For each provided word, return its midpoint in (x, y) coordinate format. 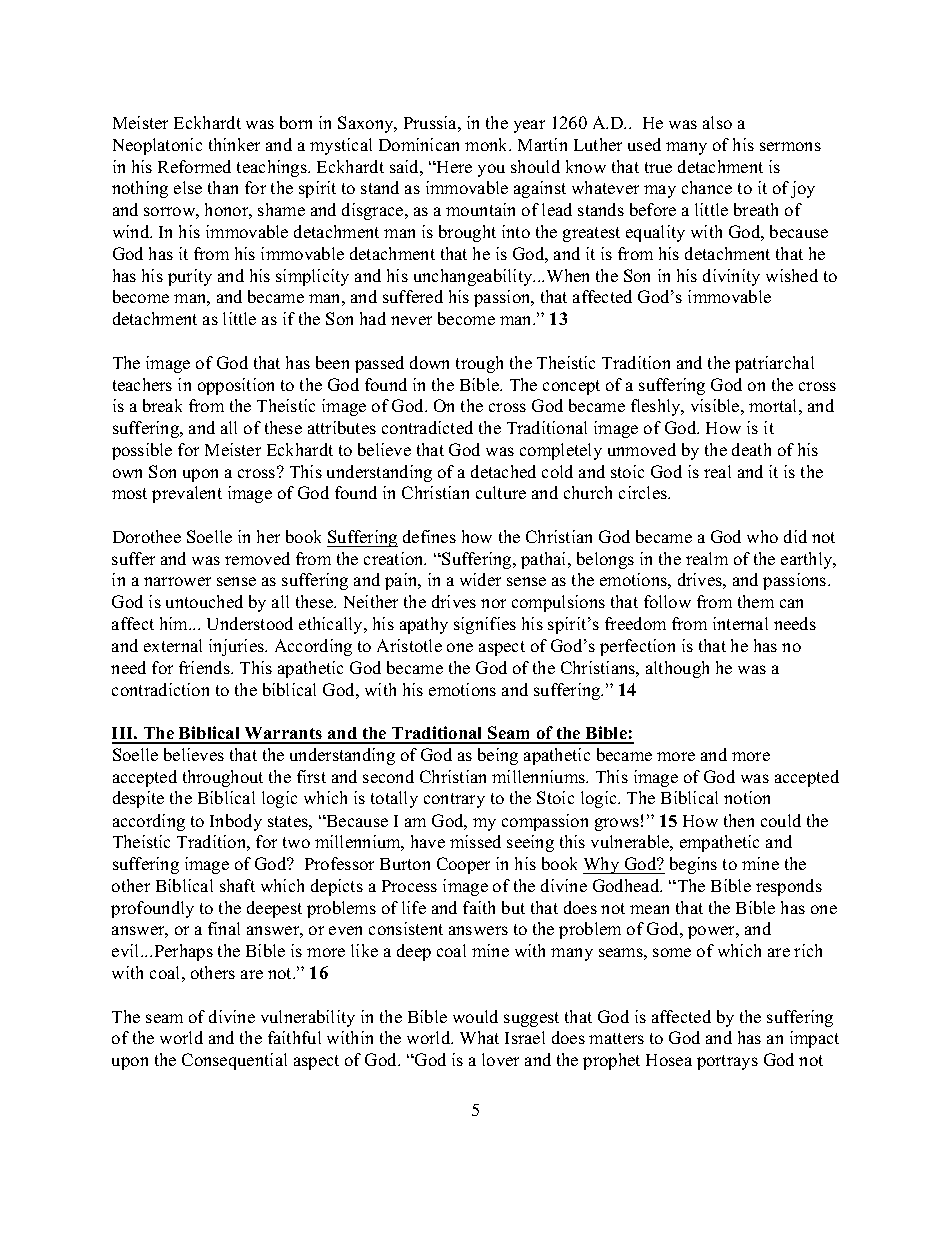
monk (488, 144)
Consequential (234, 1061)
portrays (727, 1062)
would (475, 1016)
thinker (234, 144)
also (717, 122)
